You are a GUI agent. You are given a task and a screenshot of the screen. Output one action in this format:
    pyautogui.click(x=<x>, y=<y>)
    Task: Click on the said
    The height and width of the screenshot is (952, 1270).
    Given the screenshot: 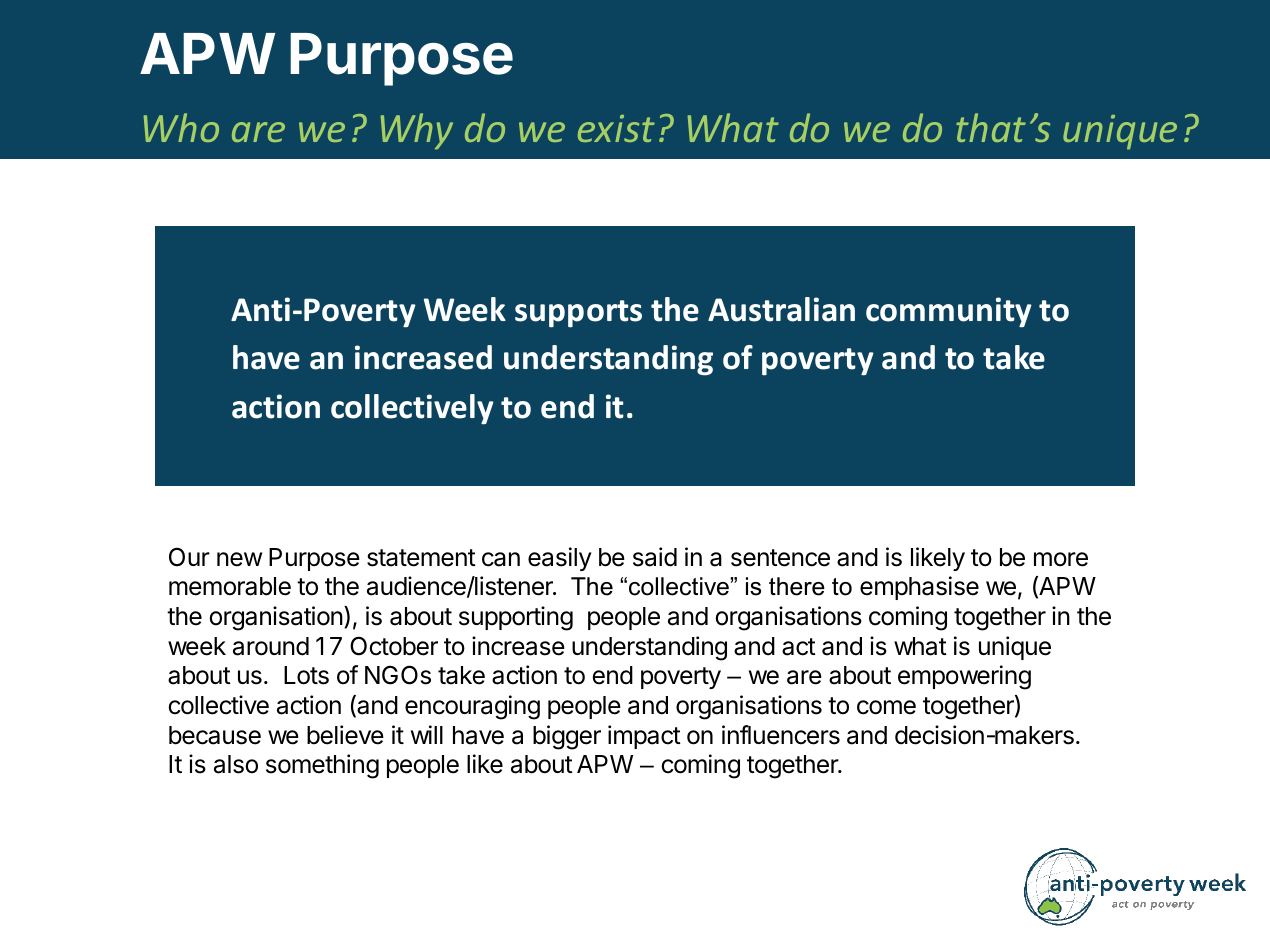 What is the action you would take?
    pyautogui.click(x=655, y=557)
